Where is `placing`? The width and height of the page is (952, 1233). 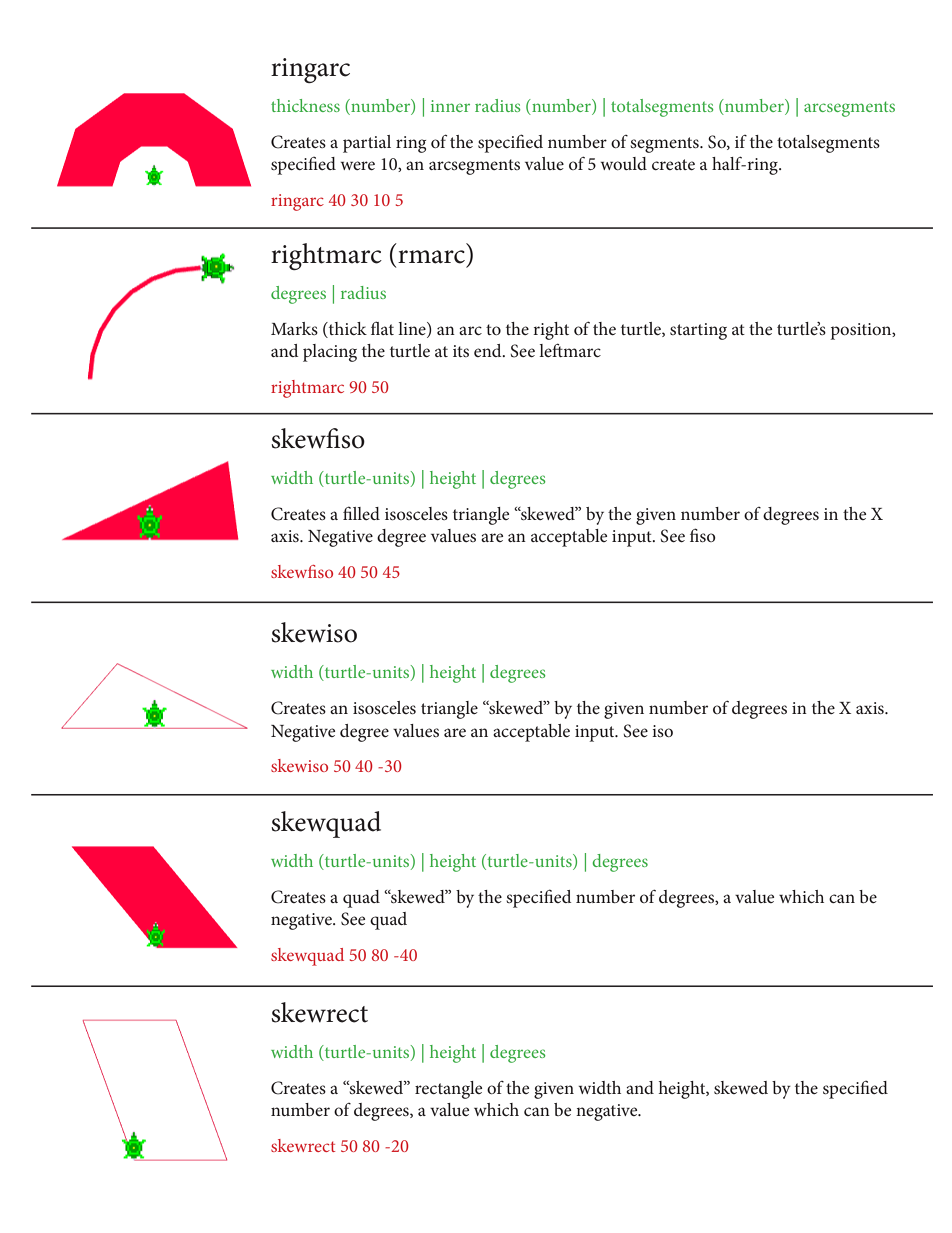
placing is located at coordinates (330, 353).
